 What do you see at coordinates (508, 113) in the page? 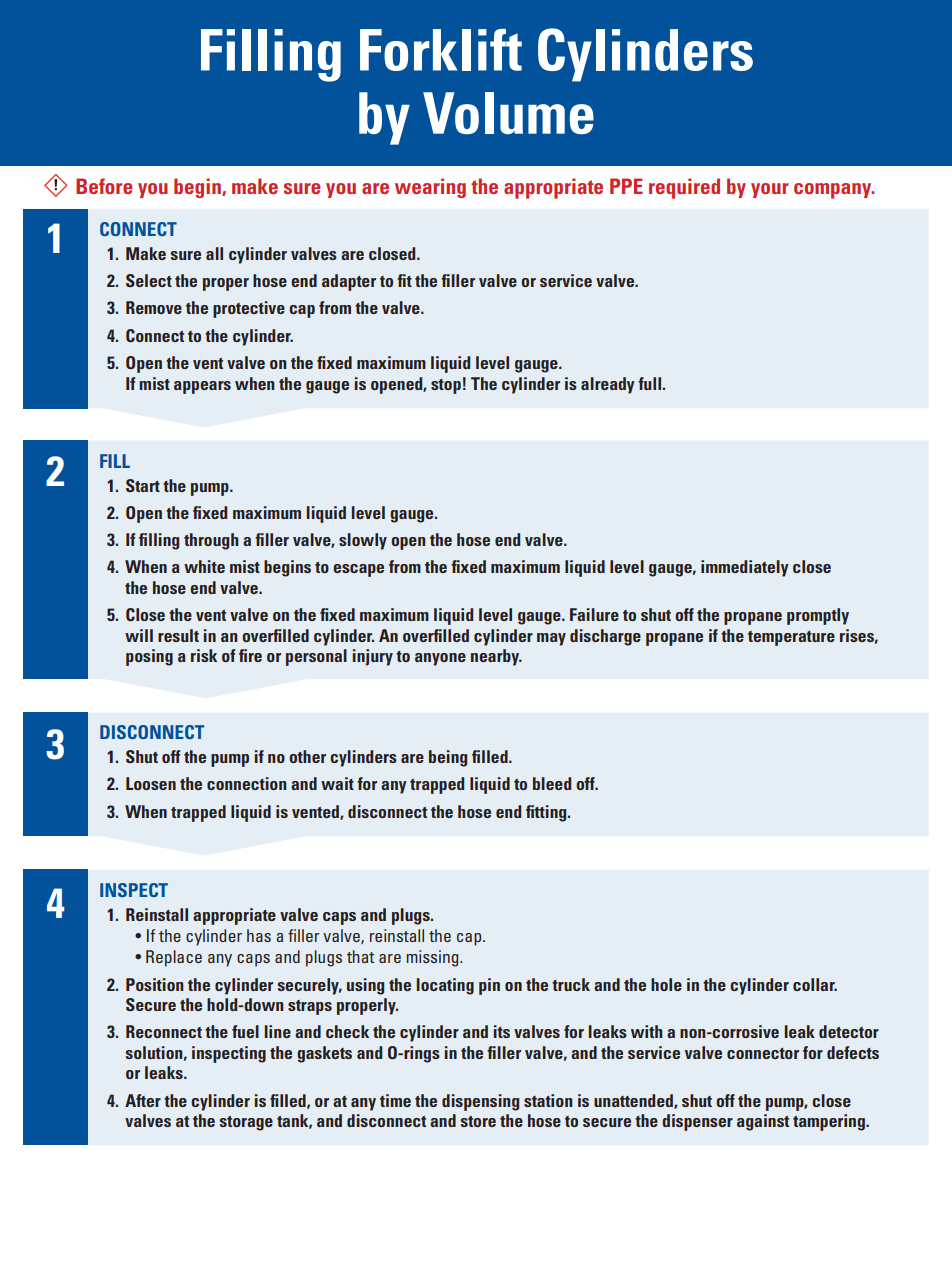
I see `Volume` at bounding box center [508, 113].
